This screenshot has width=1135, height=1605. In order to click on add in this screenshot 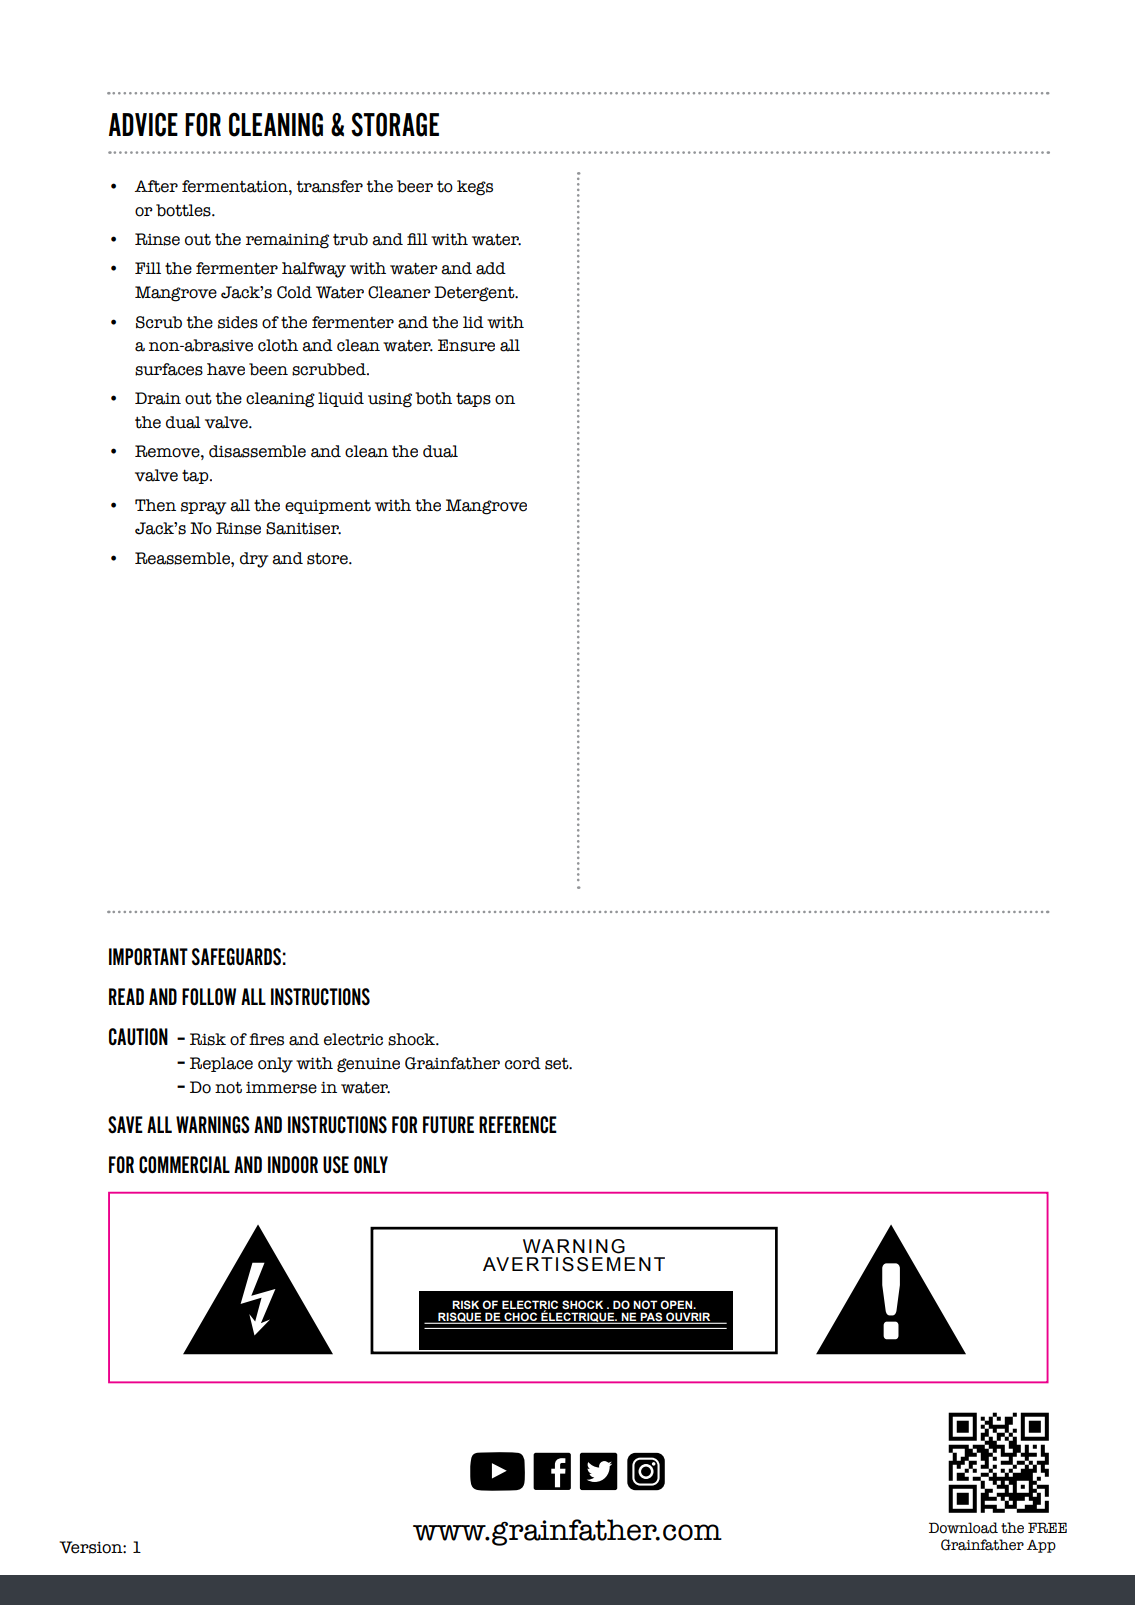, I will do `click(491, 268)`.
